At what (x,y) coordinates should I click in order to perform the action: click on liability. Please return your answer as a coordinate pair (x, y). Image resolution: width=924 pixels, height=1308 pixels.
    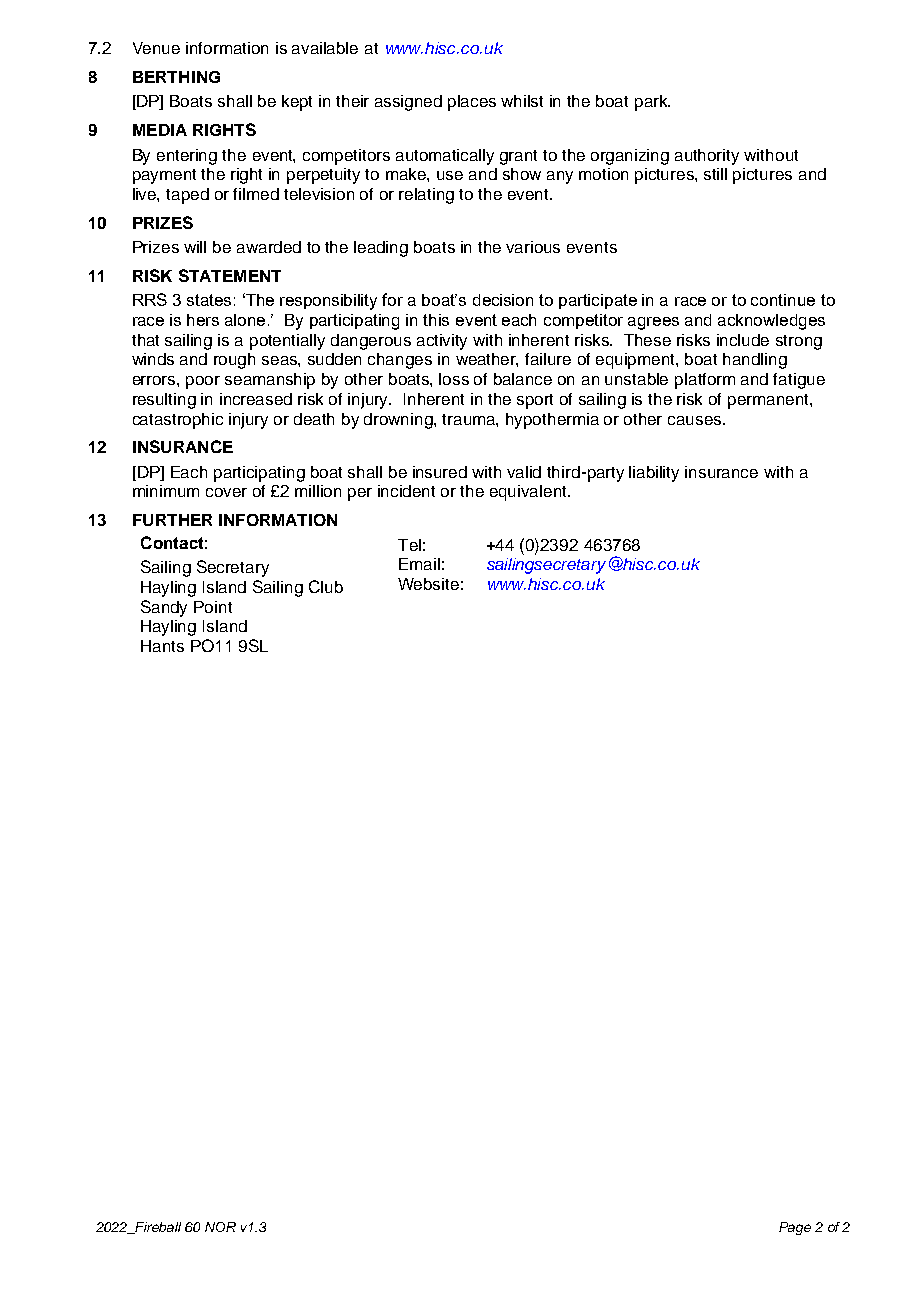
    Looking at the image, I should click on (654, 474).
